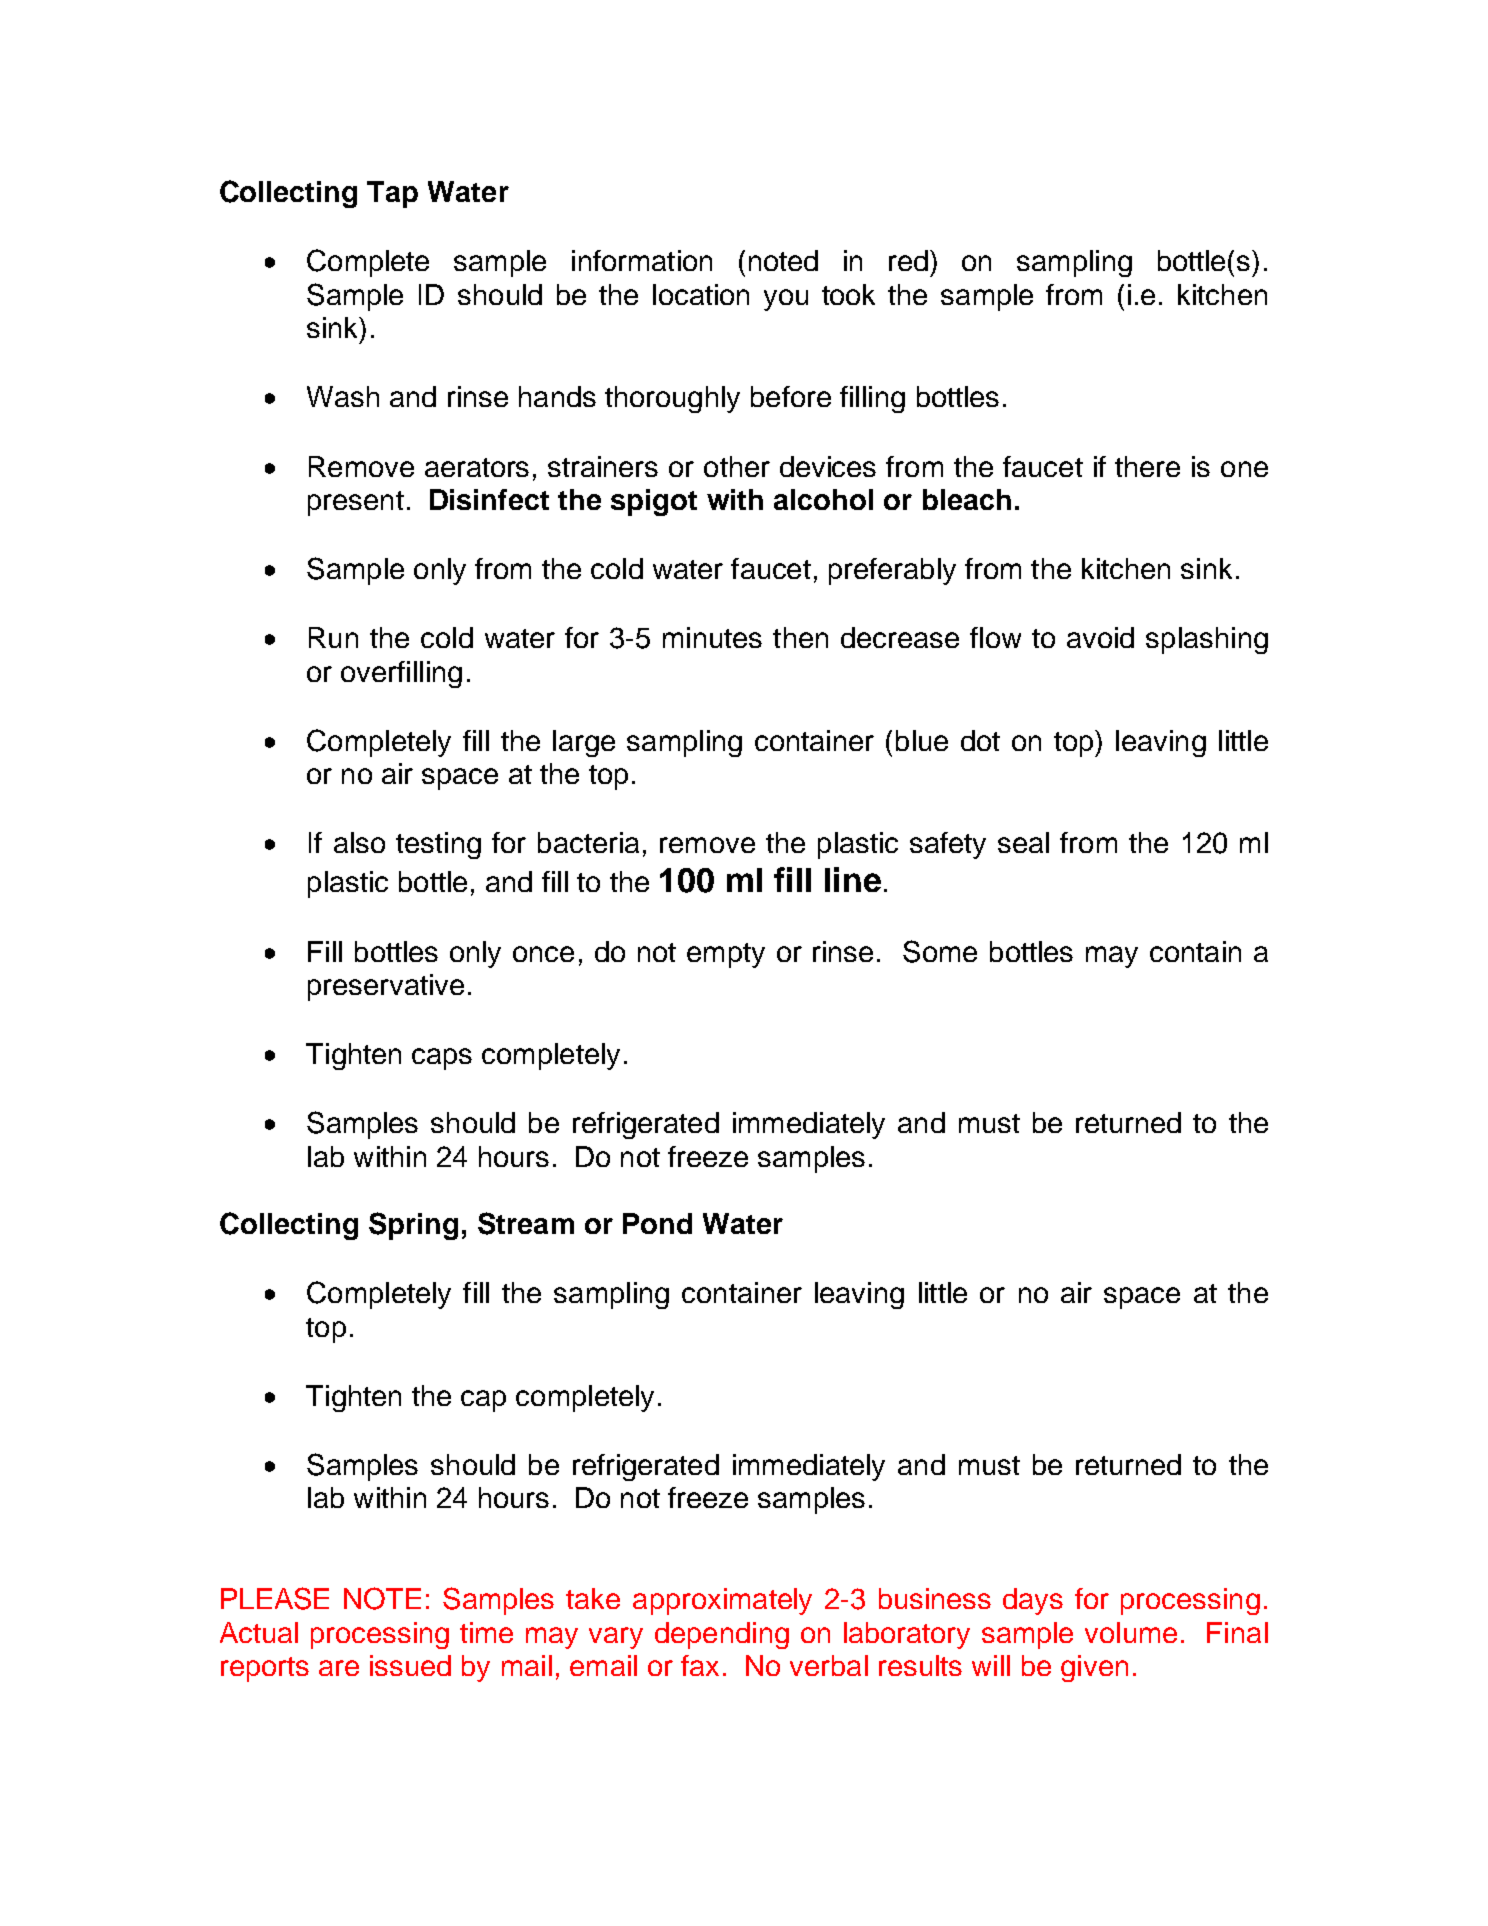 This image has width=1488, height=1926. What do you see at coordinates (1023, 842) in the image?
I see `seal` at bounding box center [1023, 842].
